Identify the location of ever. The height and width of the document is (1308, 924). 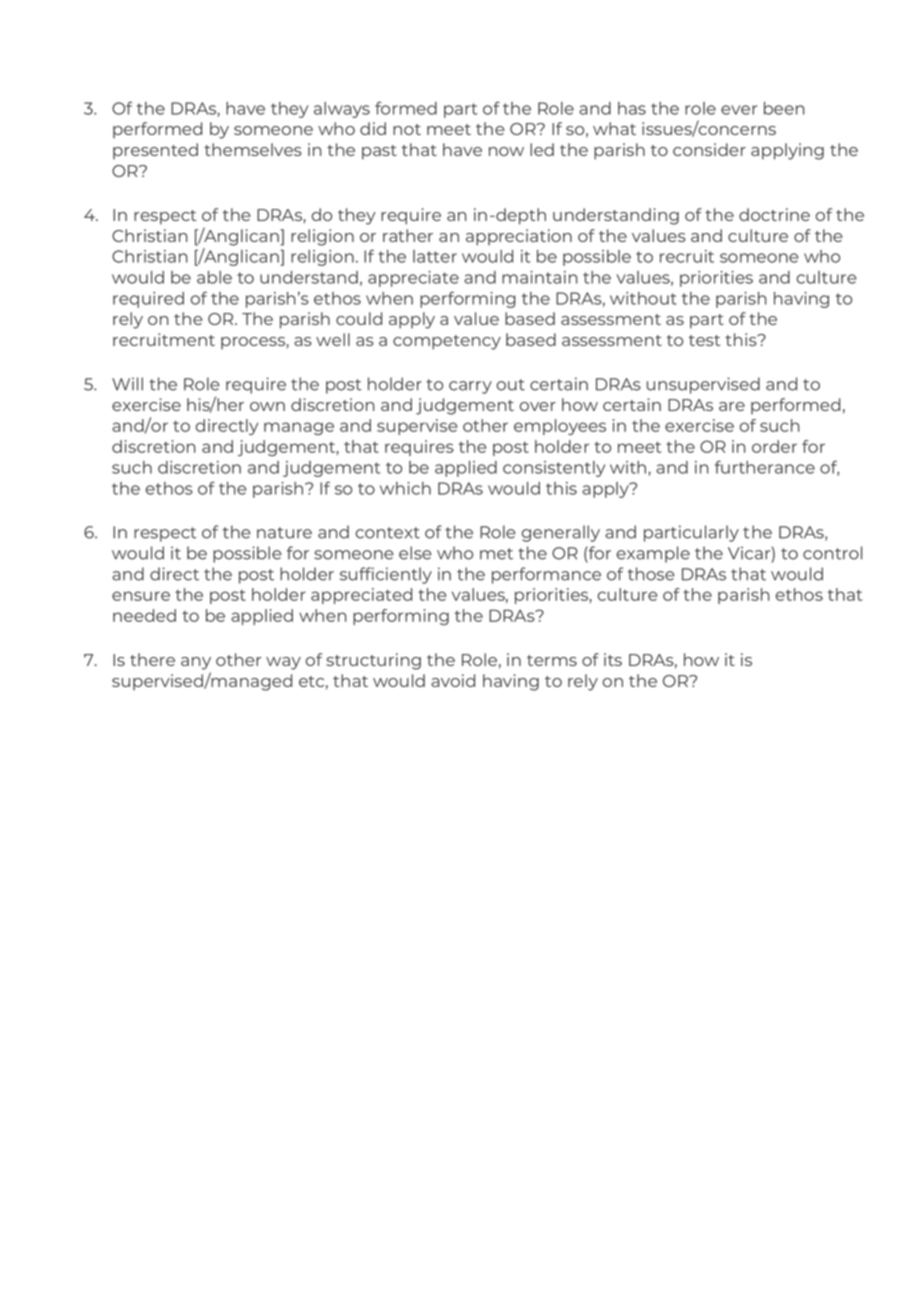
(739, 110).
